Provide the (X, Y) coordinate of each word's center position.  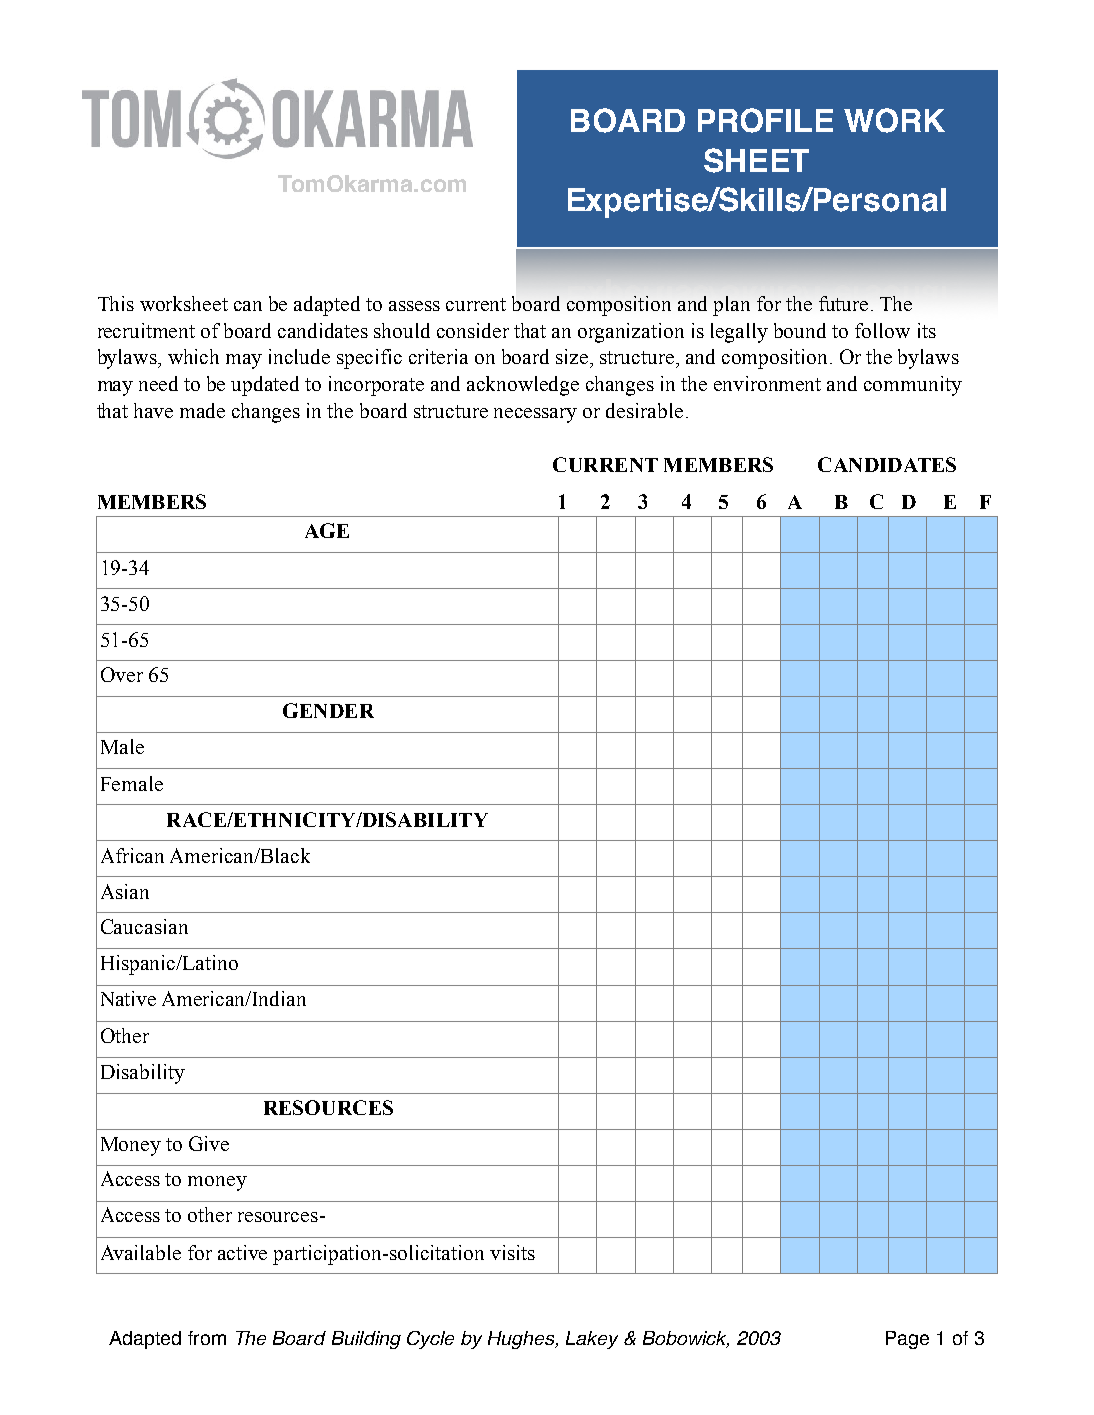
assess (414, 306)
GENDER (328, 710)
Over (122, 674)
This (116, 303)
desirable (644, 410)
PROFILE (765, 120)
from (207, 1338)
